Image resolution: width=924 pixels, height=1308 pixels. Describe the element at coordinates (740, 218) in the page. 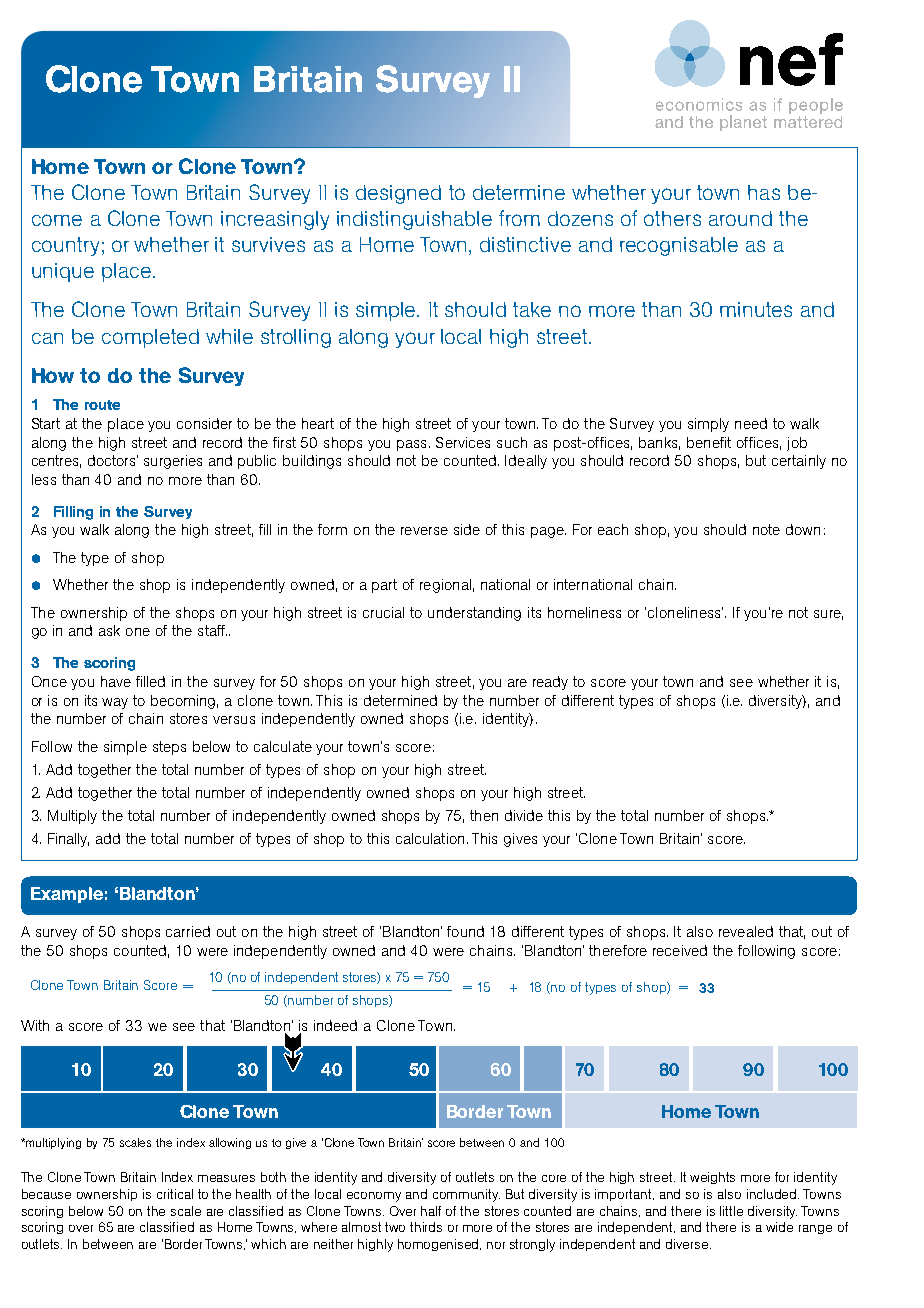

I see `around` at that location.
